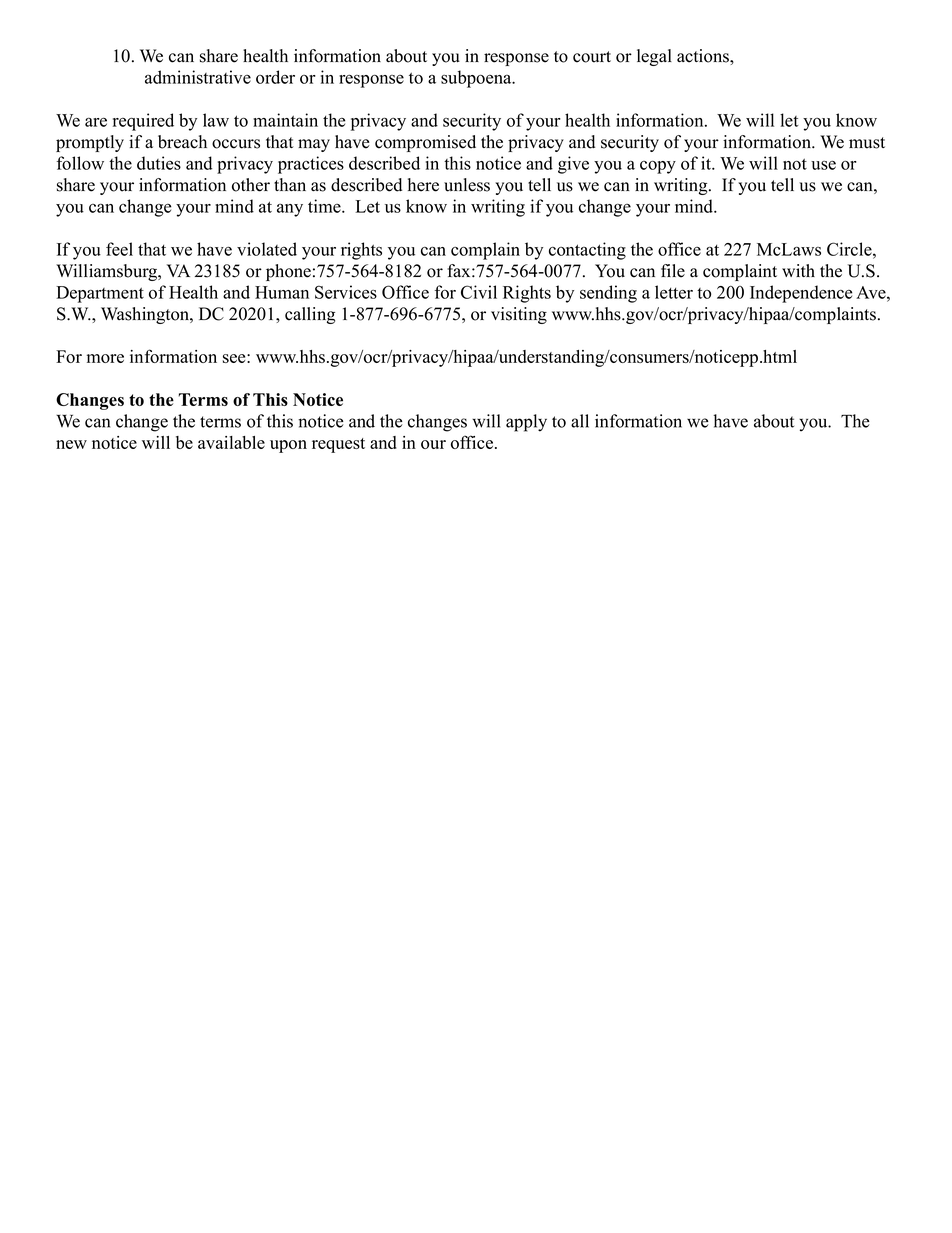 This screenshot has width=952, height=1233. I want to click on Independence, so click(801, 294).
